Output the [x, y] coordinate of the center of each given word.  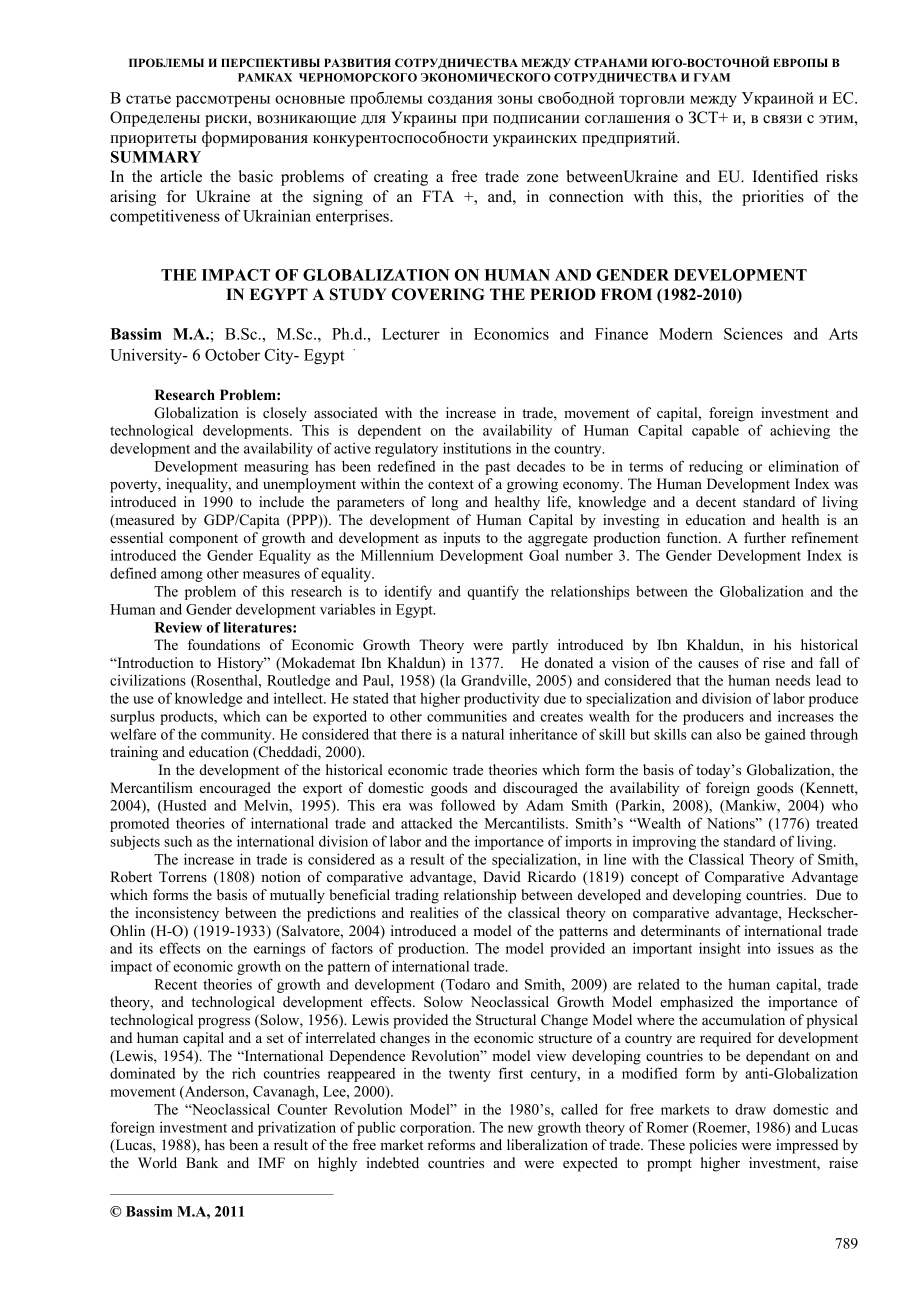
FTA [438, 196]
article [181, 176]
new [520, 1129]
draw [750, 1109]
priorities [773, 198]
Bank [202, 1162]
